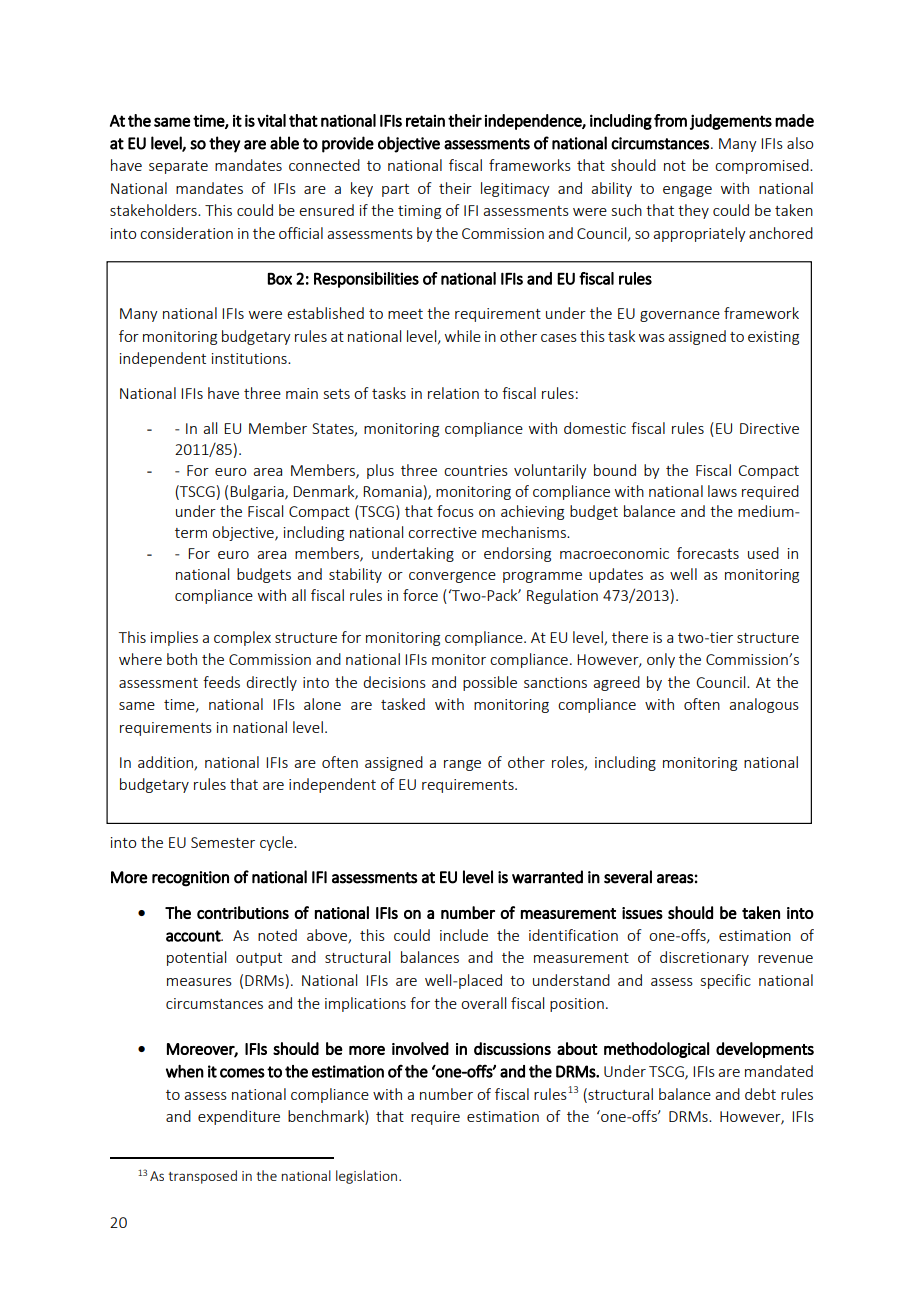 The image size is (924, 1308). Describe the element at coordinates (239, 1117) in the page. I see `expenditure` at that location.
